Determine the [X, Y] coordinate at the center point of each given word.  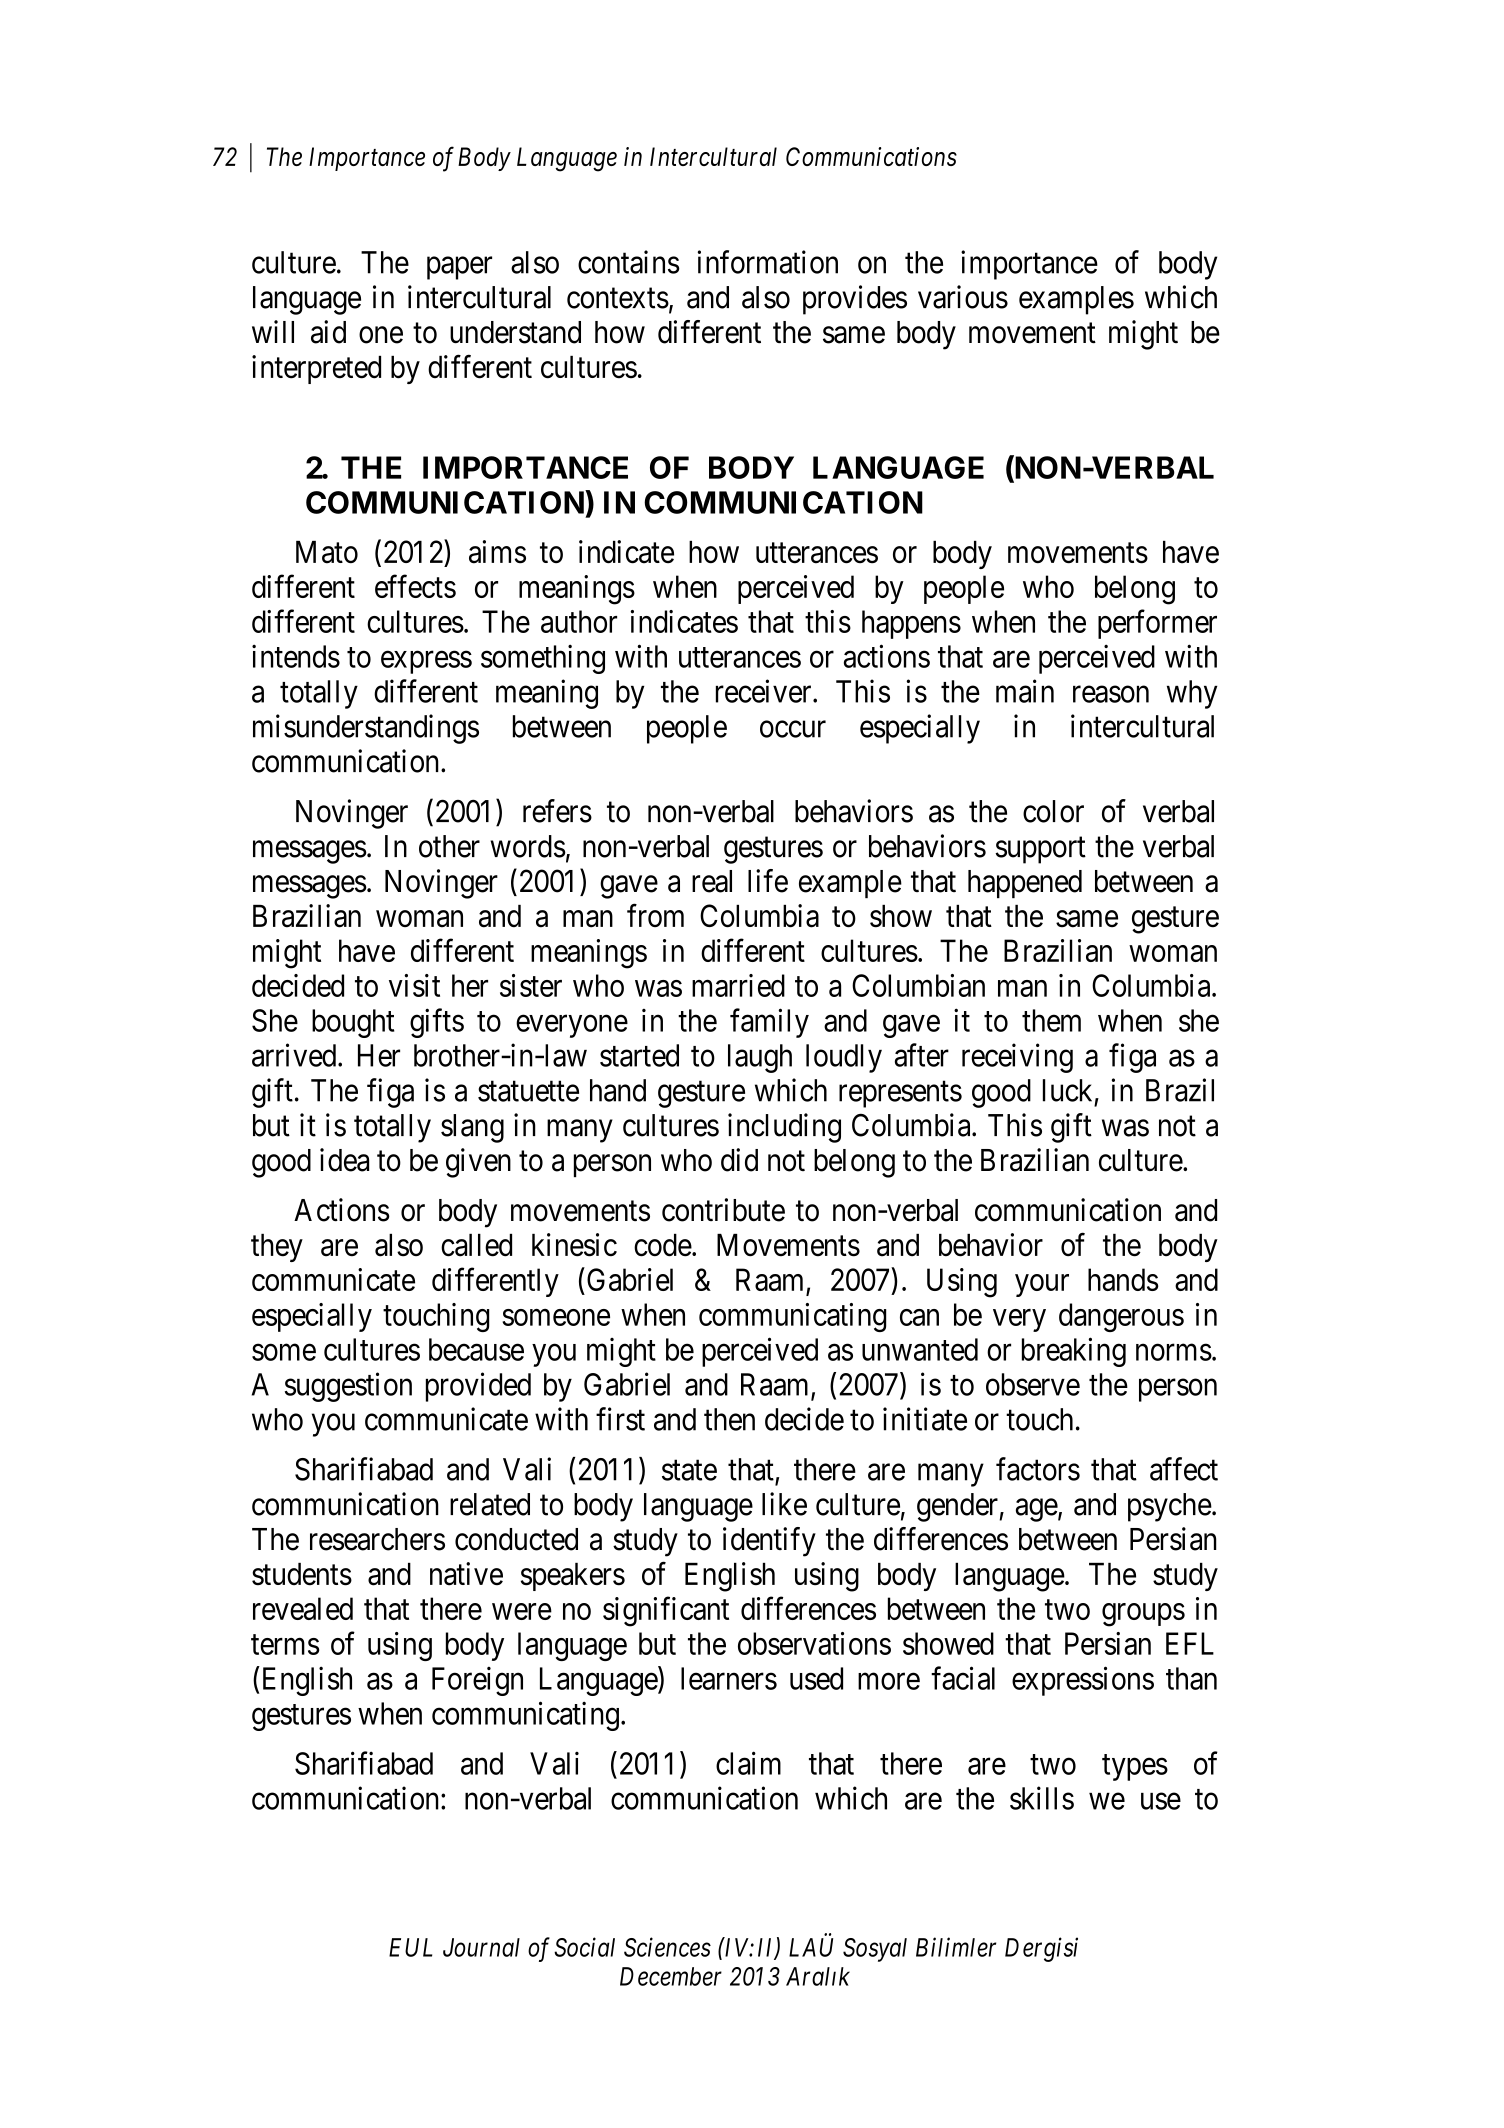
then [729, 1419]
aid [328, 332]
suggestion [348, 1387]
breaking [1074, 1352]
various [963, 297]
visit [414, 985]
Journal [481, 1947]
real [712, 881]
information [768, 262]
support [1040, 850]
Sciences [667, 1947]
